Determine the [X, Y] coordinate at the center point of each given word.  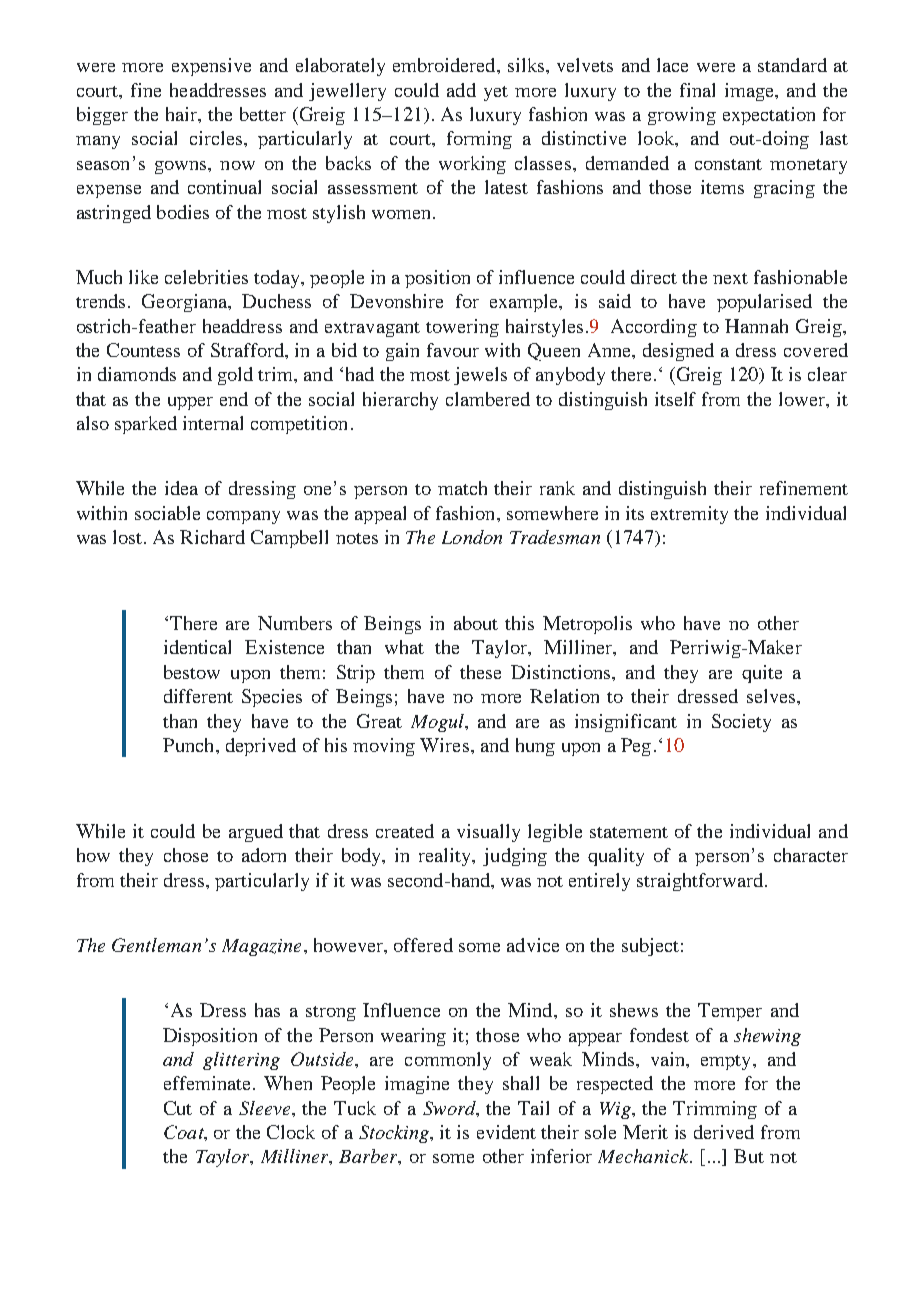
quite [762, 674]
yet [496, 93]
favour [453, 350]
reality [446, 857]
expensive [211, 67]
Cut [178, 1108]
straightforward [700, 882]
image [750, 92]
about [476, 623]
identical [197, 647]
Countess [143, 350]
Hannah [756, 326]
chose [186, 855]
